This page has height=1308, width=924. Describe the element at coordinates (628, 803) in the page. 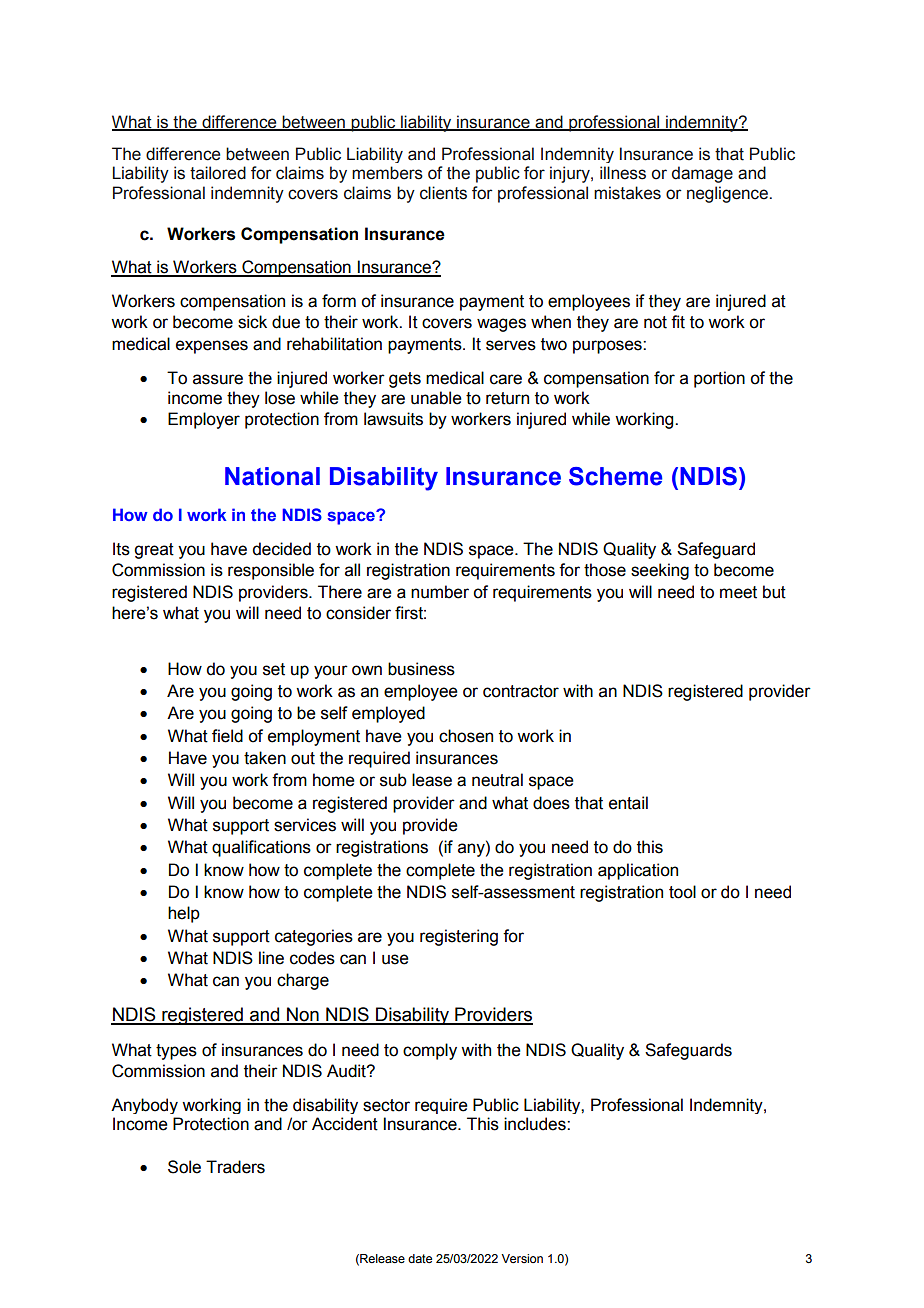

I see `entail` at that location.
